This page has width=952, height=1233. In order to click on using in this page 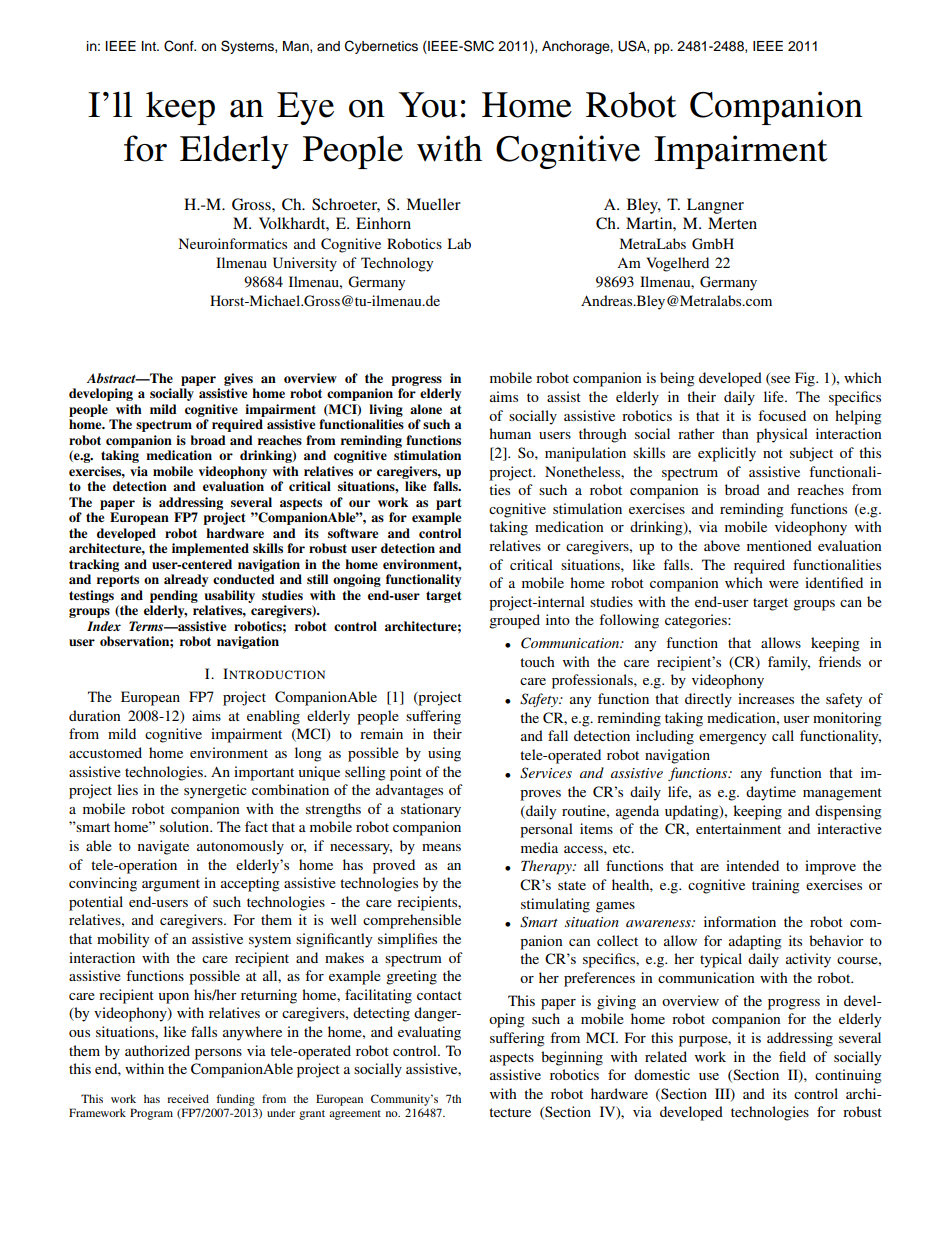, I will do `click(444, 754)`.
